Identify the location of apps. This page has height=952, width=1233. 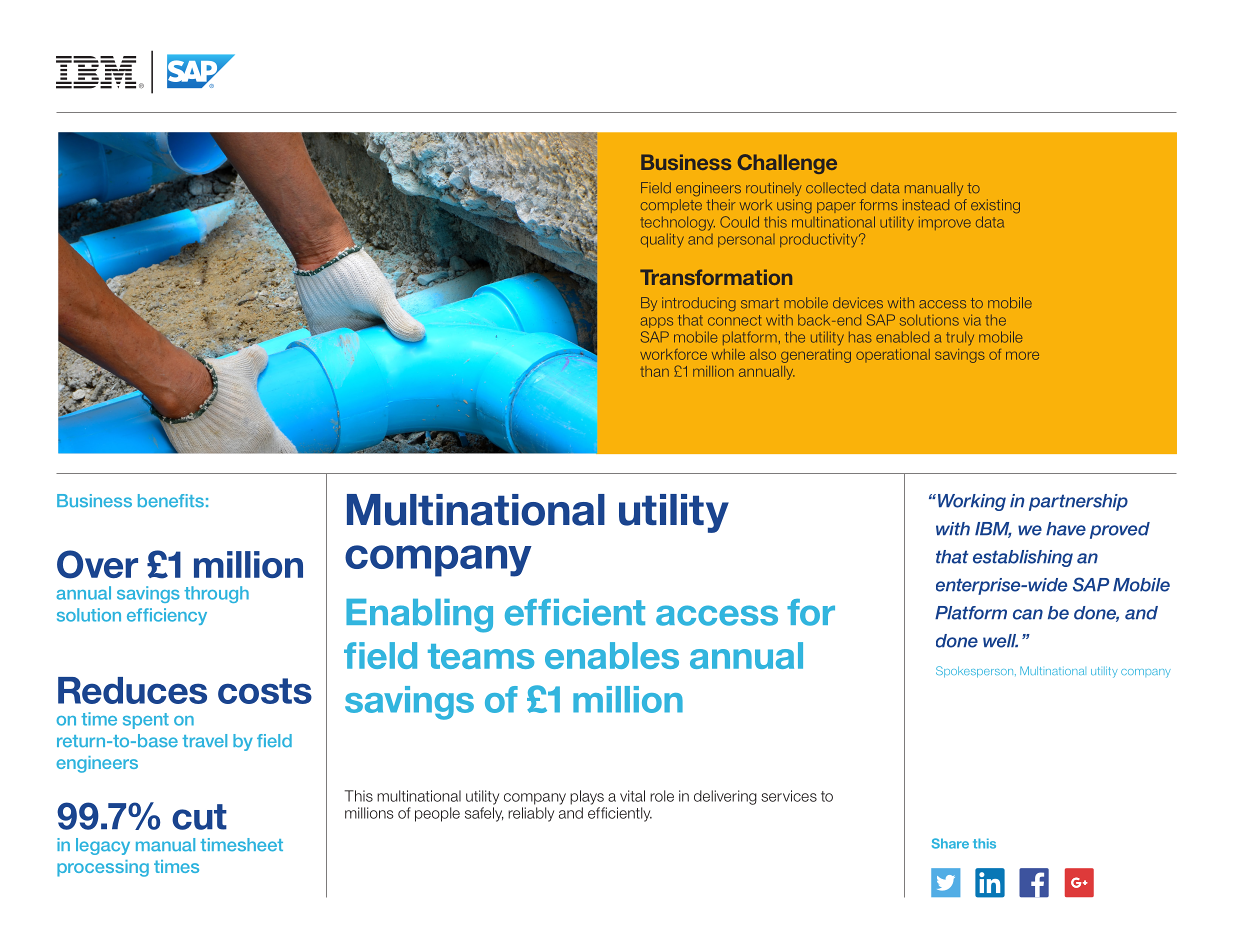
(657, 322).
